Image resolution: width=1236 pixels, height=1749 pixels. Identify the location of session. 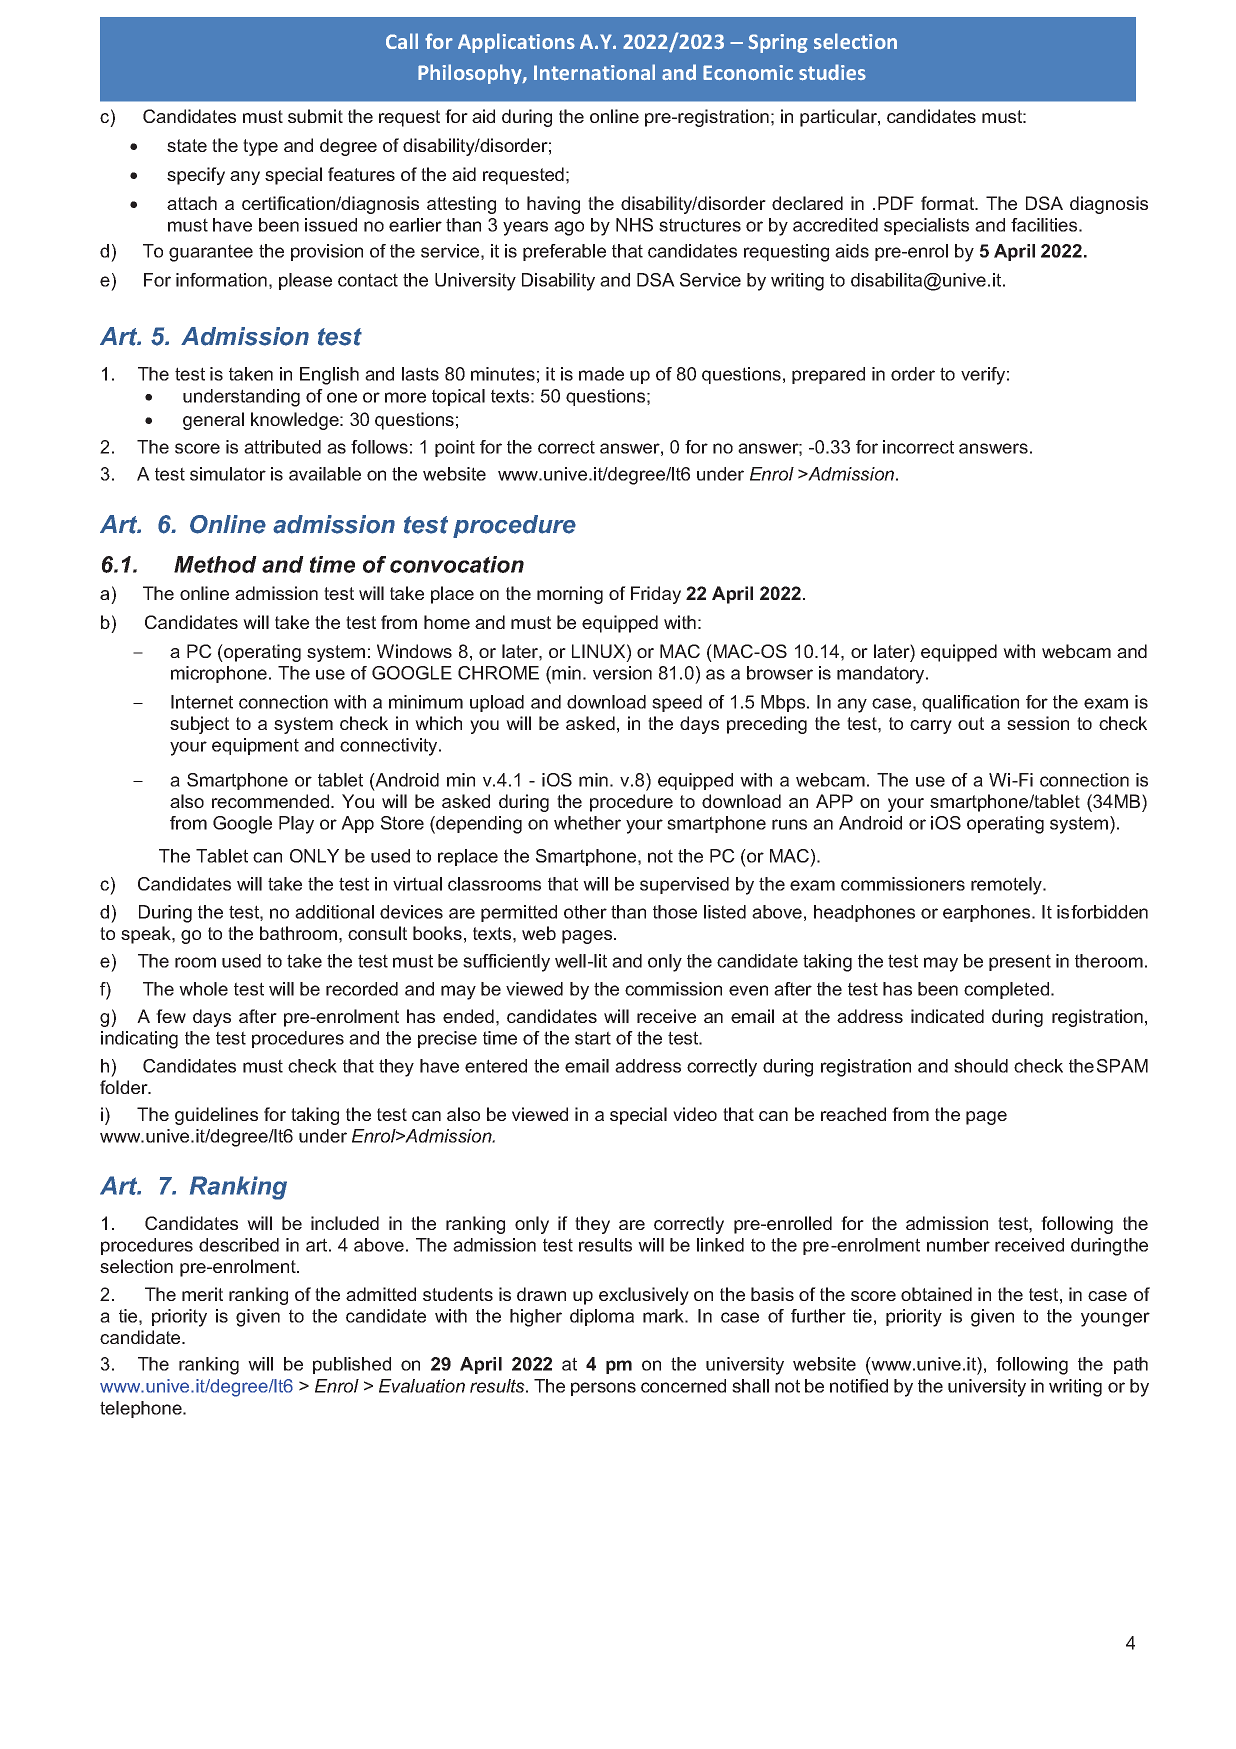
(1038, 723).
